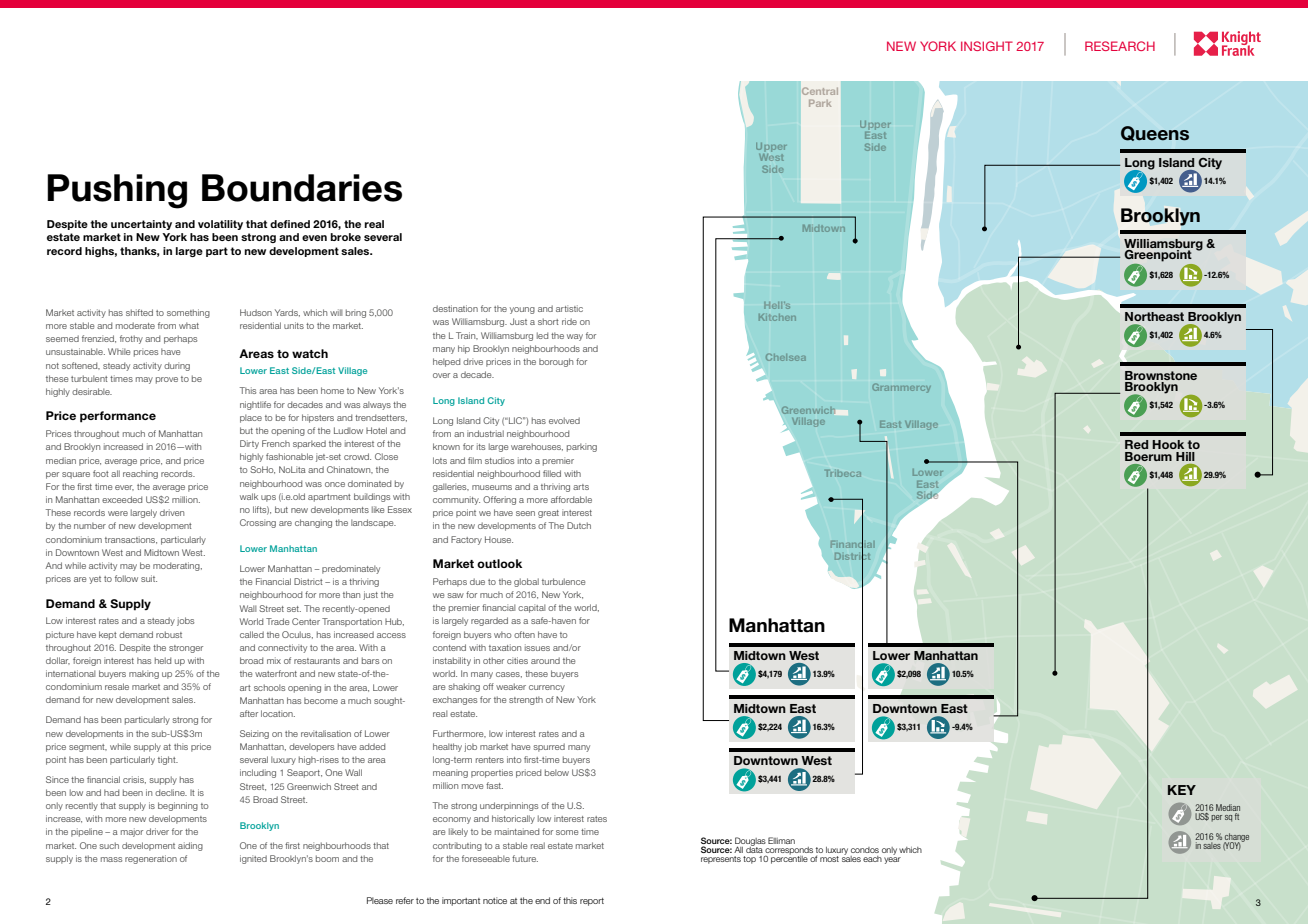 This screenshot has height=924, width=1308. What do you see at coordinates (892, 860) in the screenshot?
I see `year` at bounding box center [892, 860].
